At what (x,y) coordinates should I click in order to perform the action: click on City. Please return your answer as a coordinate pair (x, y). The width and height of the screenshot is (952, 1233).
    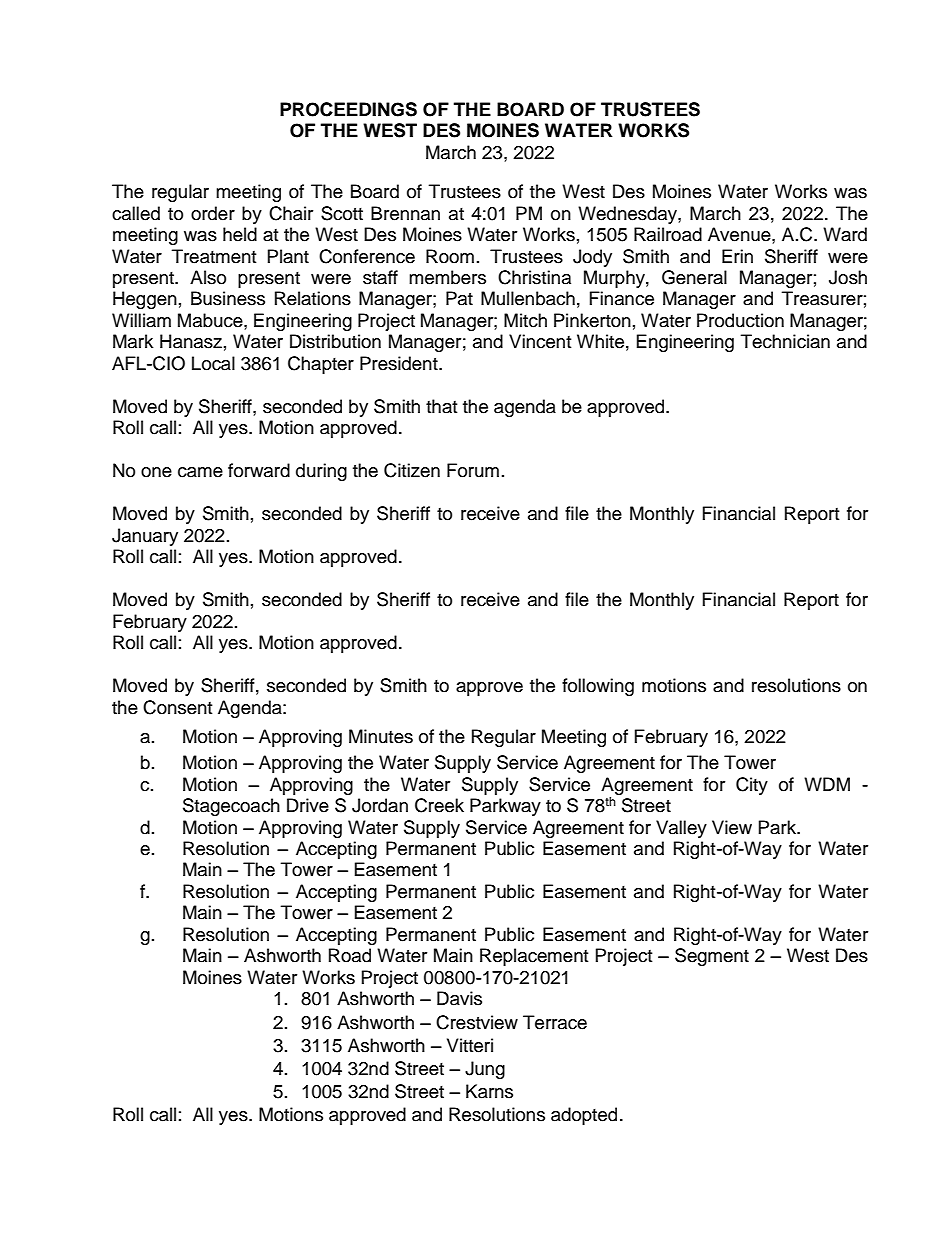
    Looking at the image, I should click on (752, 786).
